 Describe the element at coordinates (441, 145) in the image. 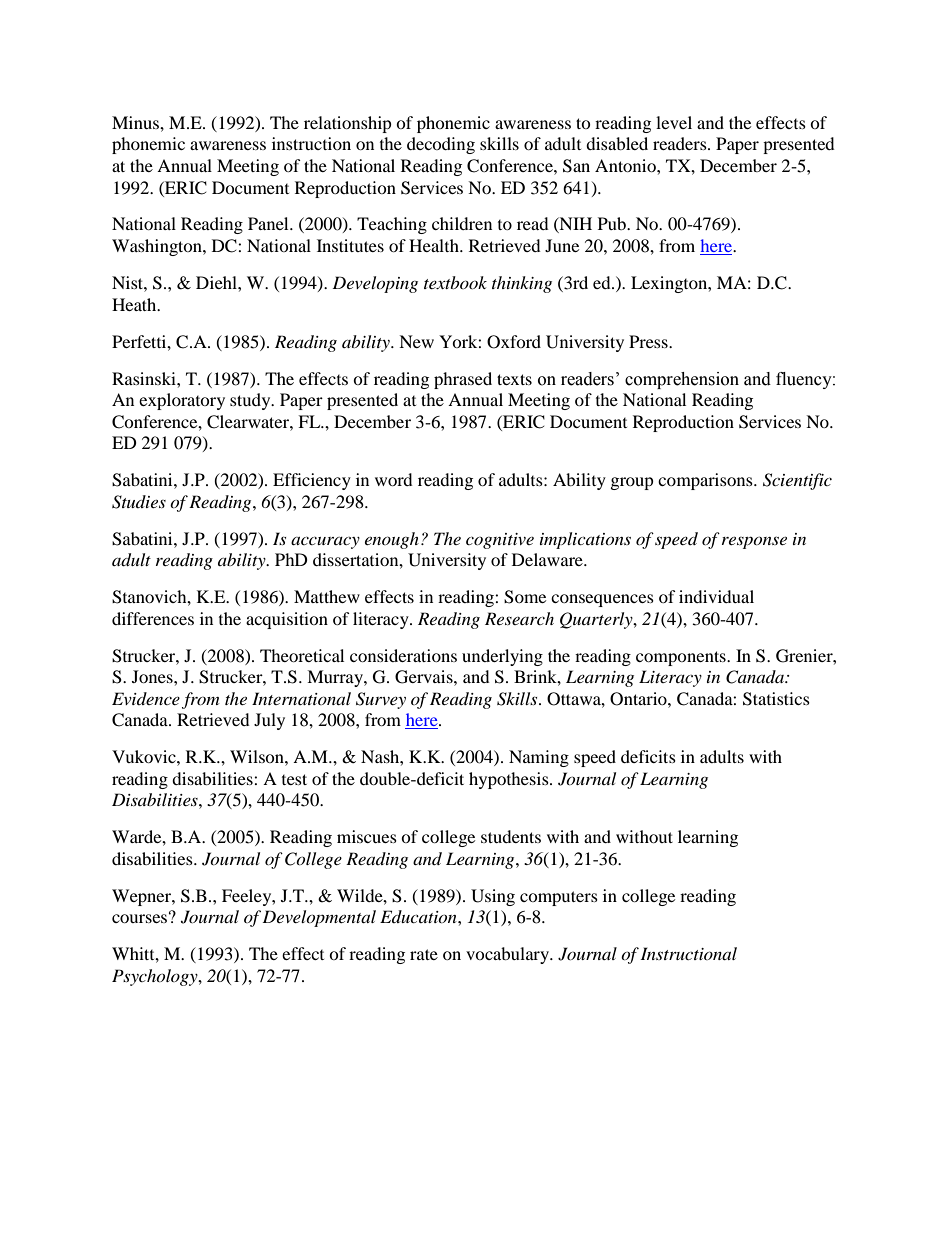

I see `decoding` at that location.
